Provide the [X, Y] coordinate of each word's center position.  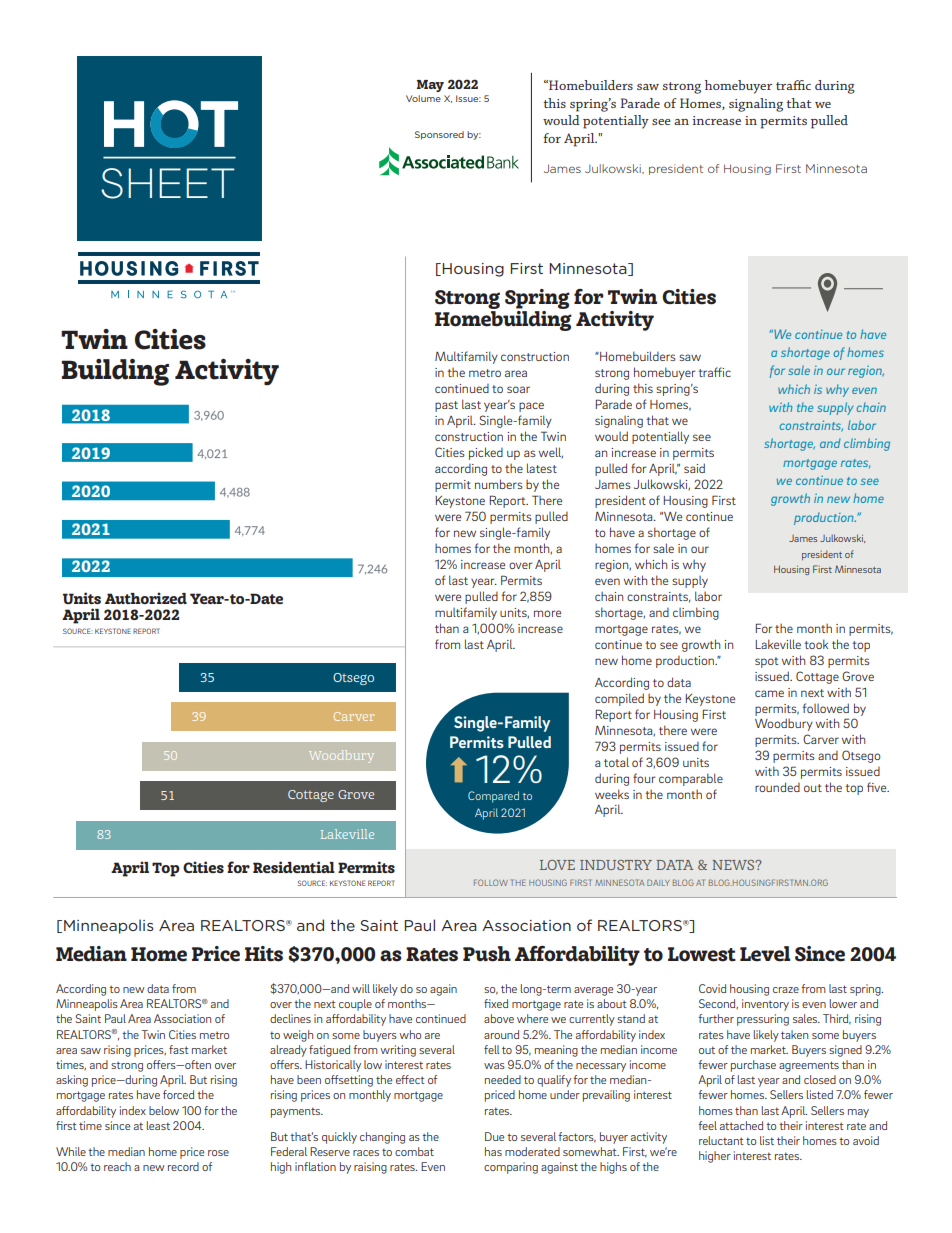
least [158, 1125]
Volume [423, 98]
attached [741, 1125]
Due [494, 1136]
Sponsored [439, 135]
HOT [171, 124]
